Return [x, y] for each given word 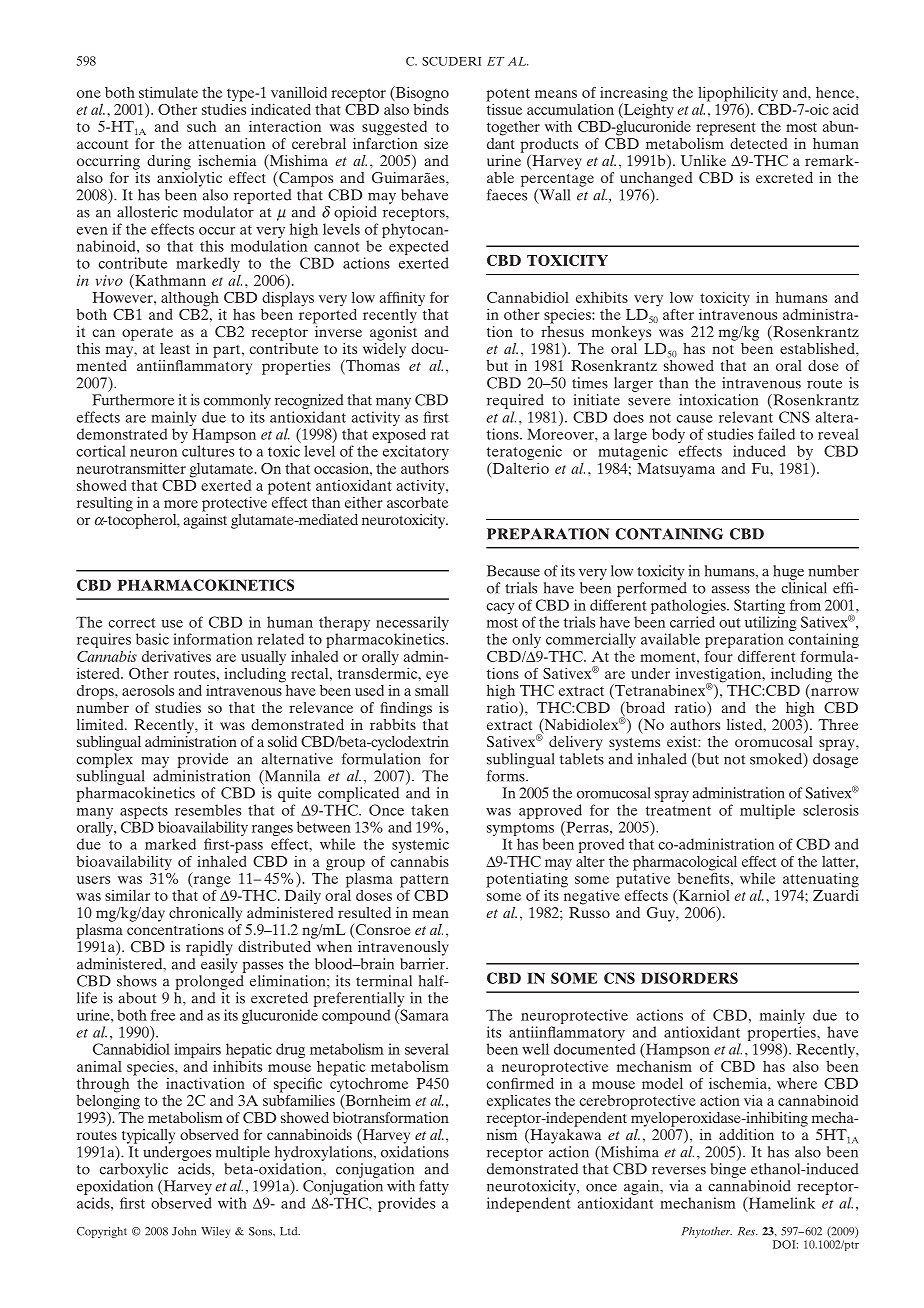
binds [431, 108]
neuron [153, 453]
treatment [678, 811]
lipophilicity [738, 95]
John [184, 1231]
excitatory [416, 452]
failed [776, 434]
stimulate [168, 92]
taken [430, 810]
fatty [434, 1187]
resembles [208, 810]
